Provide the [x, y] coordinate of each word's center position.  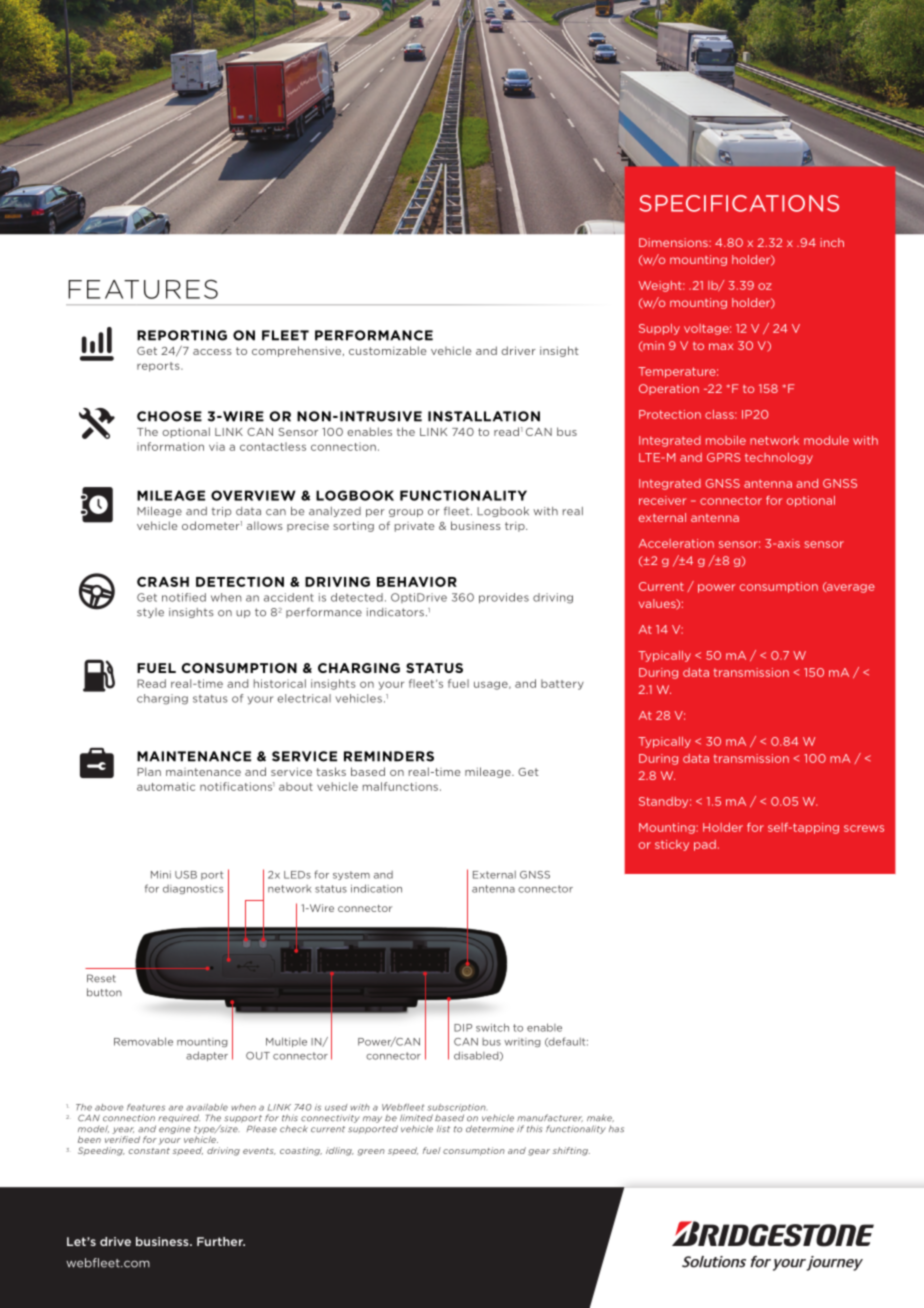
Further [221, 1241]
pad [705, 845]
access [212, 352]
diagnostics [193, 889]
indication [376, 888]
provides [504, 598]
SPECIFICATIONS [739, 203]
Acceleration [676, 543]
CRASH [163, 582]
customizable [387, 350]
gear [539, 1152]
